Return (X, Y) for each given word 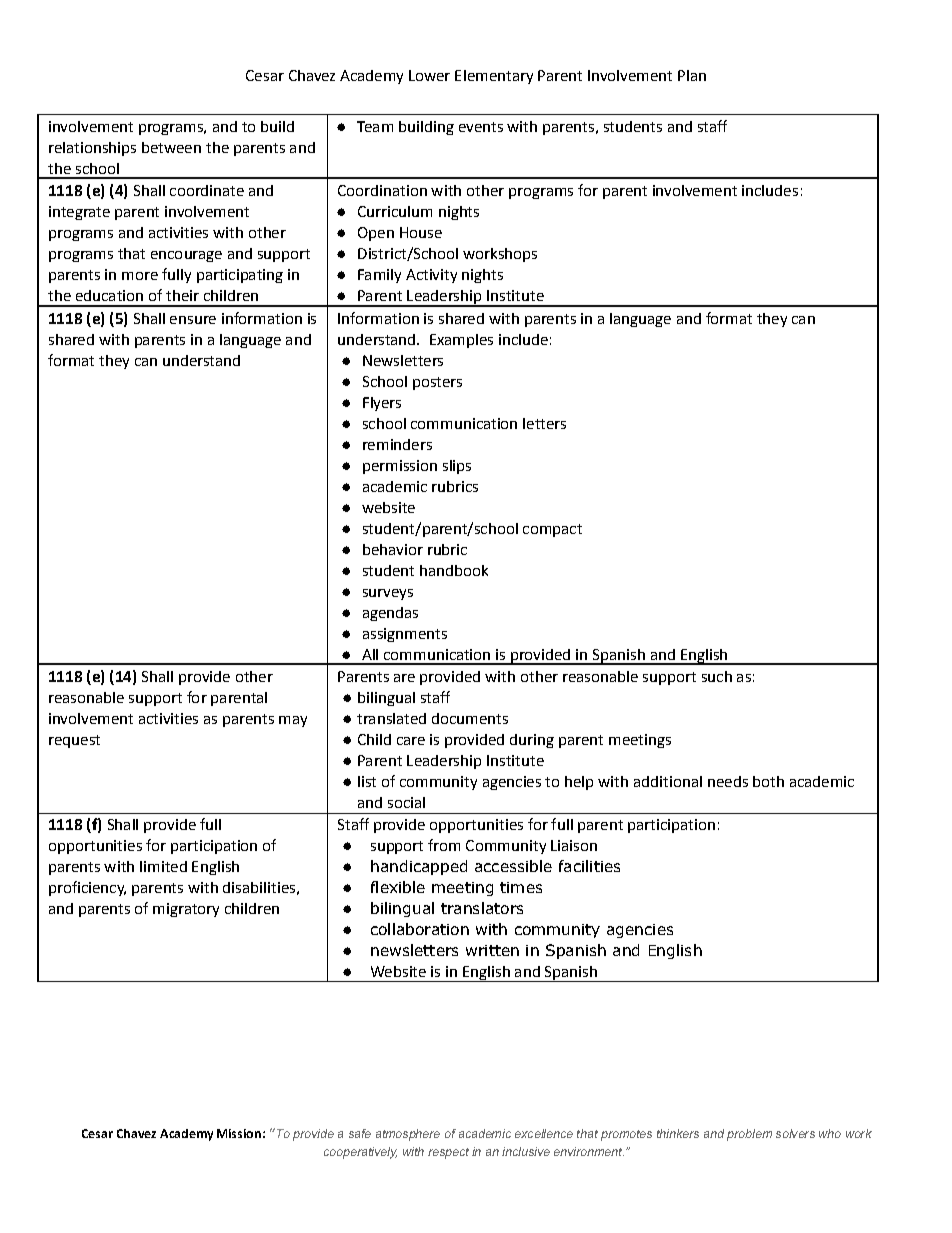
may (293, 721)
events (481, 127)
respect (448, 1153)
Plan (692, 75)
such (717, 676)
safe (360, 1133)
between (171, 147)
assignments (405, 635)
